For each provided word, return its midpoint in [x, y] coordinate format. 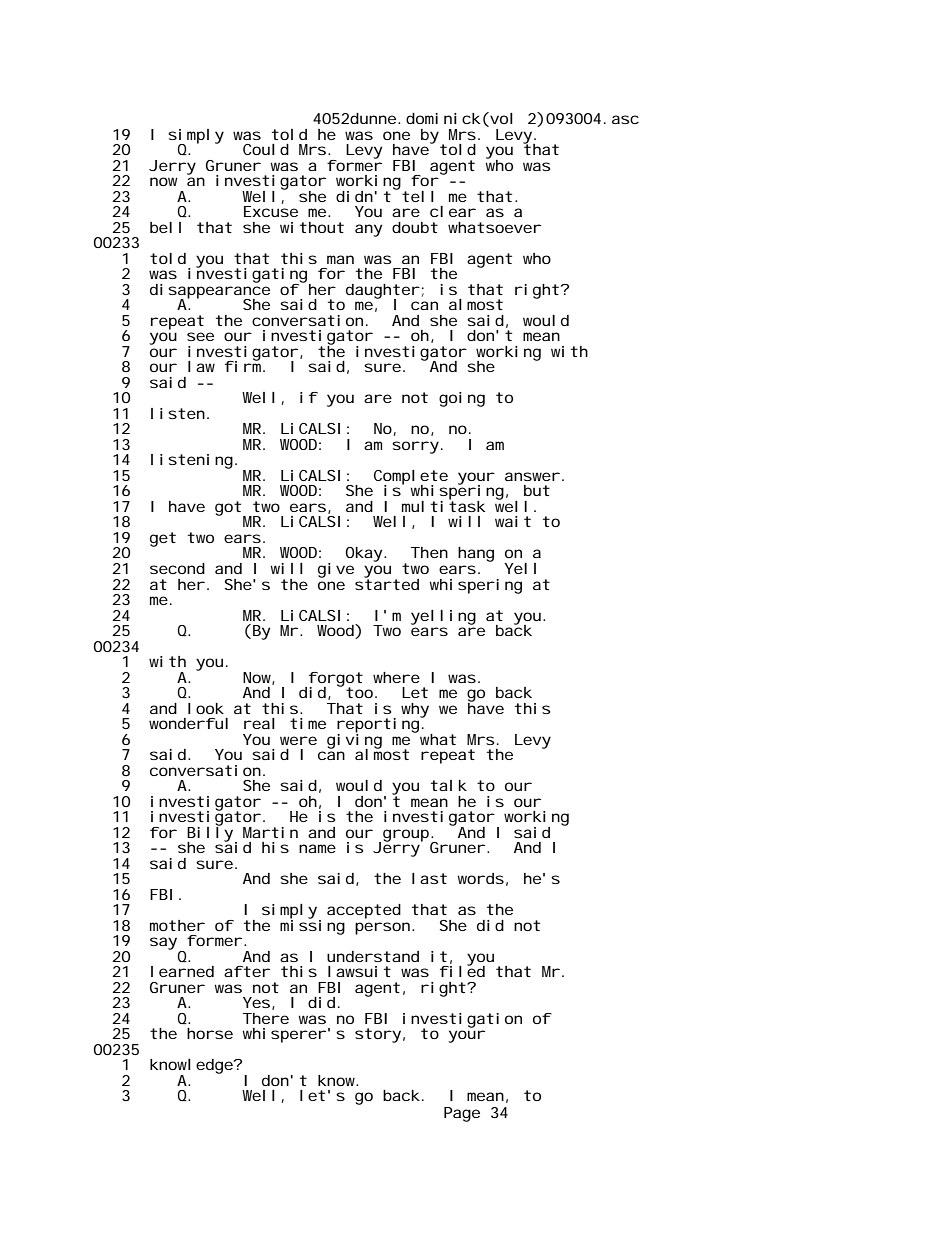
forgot [334, 680]
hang [476, 554]
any [368, 230]
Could [266, 149]
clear [453, 211]
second [177, 568]
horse [210, 1033]
